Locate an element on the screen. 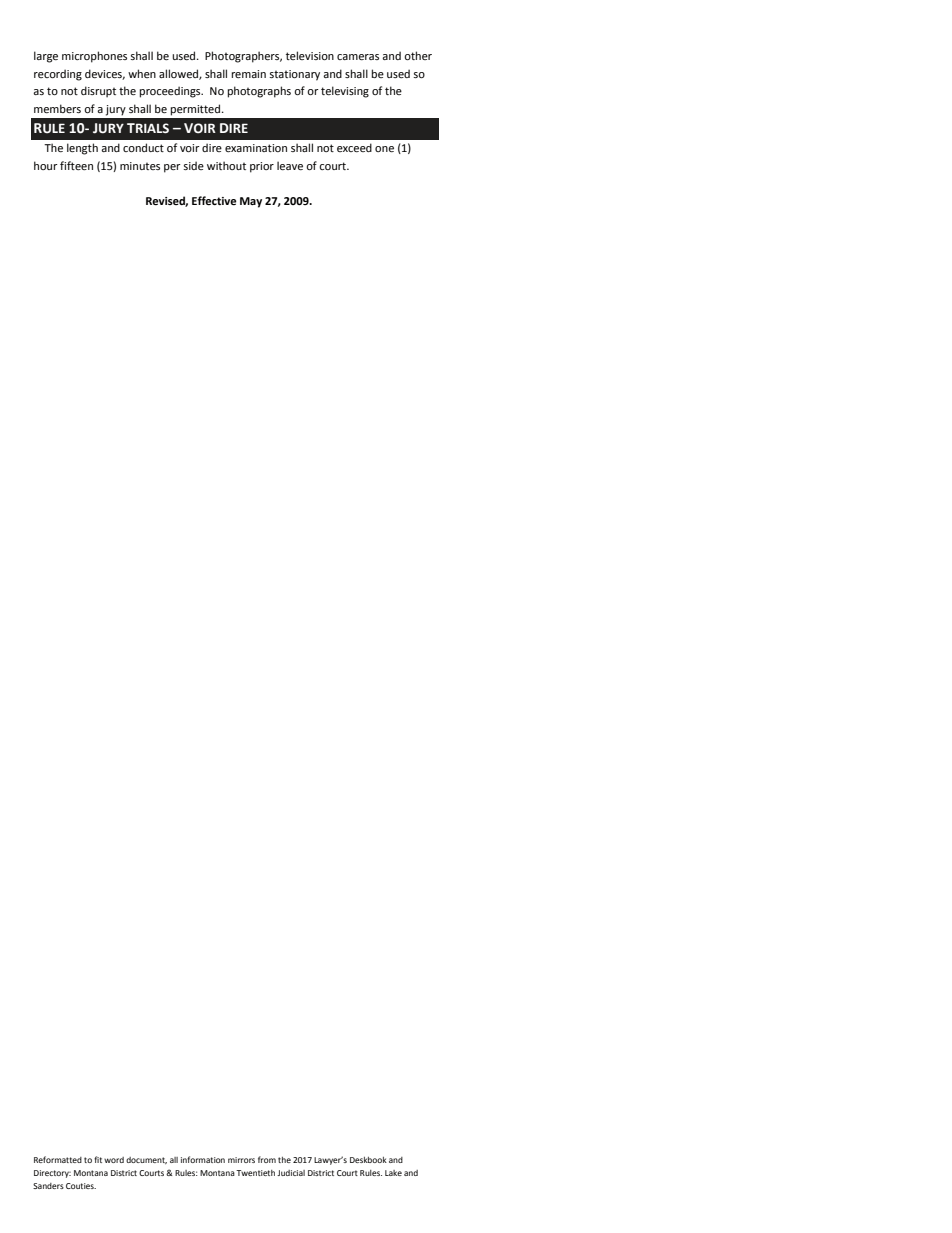 The width and height of the screenshot is (952, 1233). Reformatted is located at coordinates (58, 1159).
